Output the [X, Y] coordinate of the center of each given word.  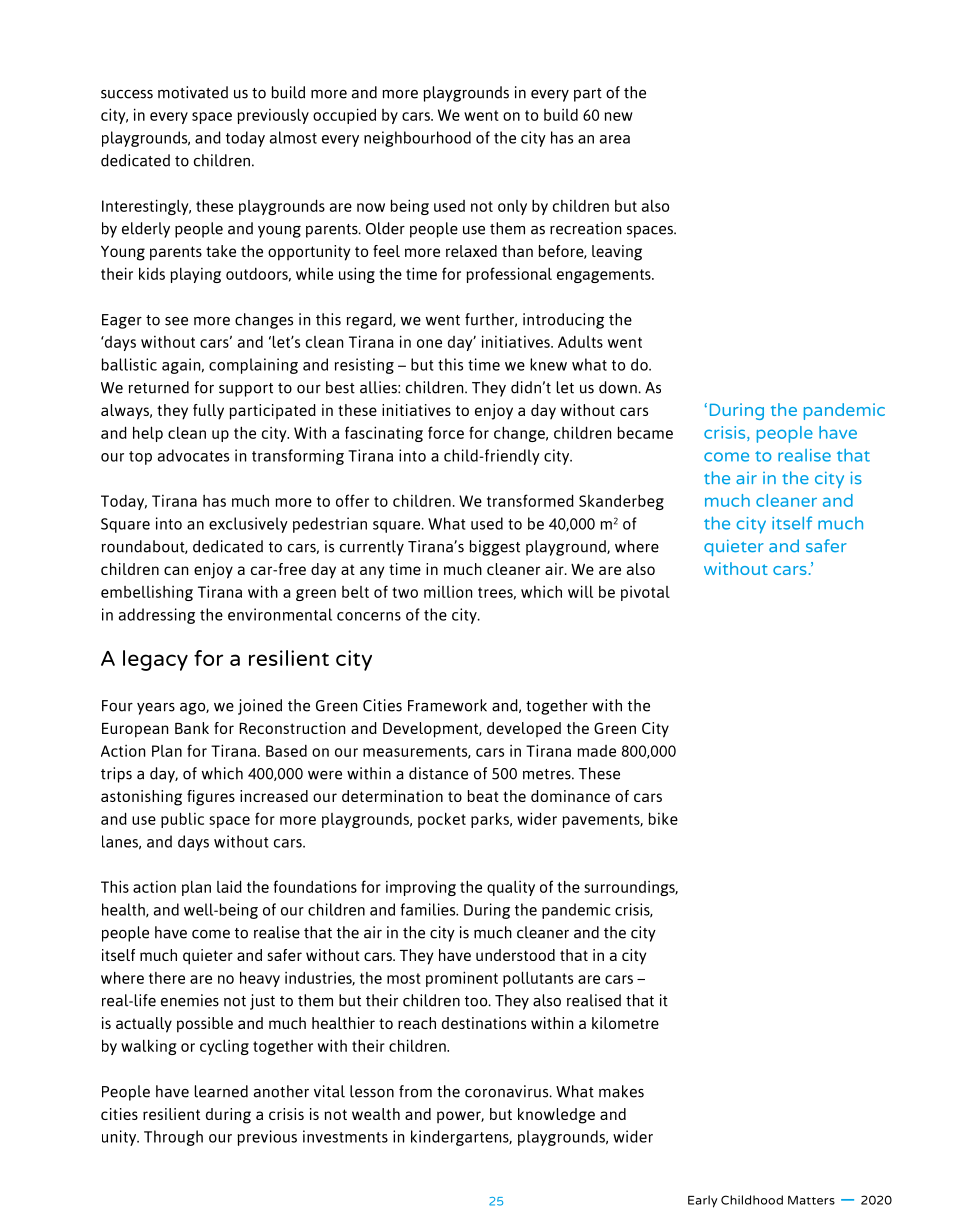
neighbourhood [417, 139]
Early [703, 1201]
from [415, 1091]
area [615, 139]
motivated [193, 92]
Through [173, 1138]
